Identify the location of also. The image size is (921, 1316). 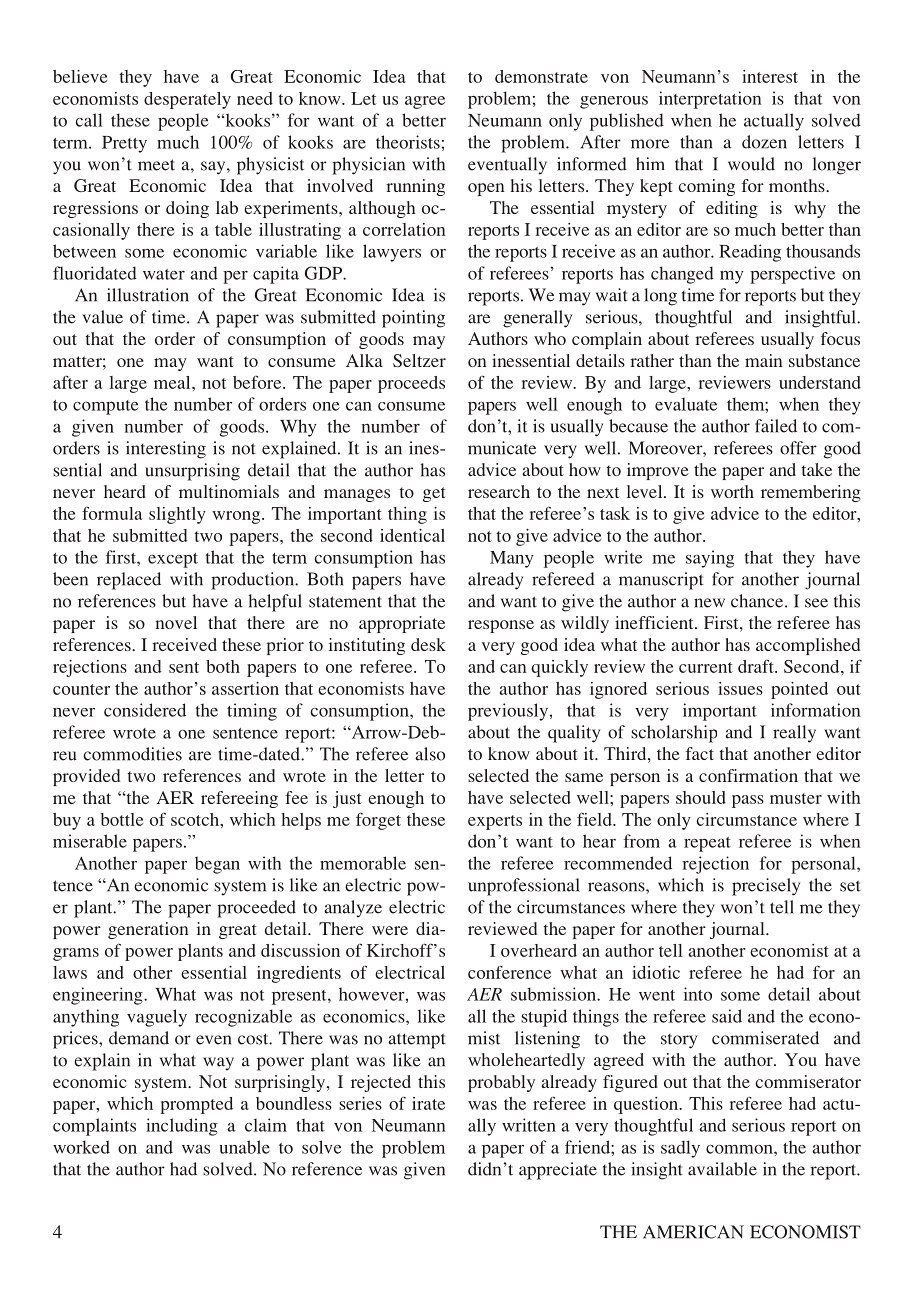
(430, 754).
